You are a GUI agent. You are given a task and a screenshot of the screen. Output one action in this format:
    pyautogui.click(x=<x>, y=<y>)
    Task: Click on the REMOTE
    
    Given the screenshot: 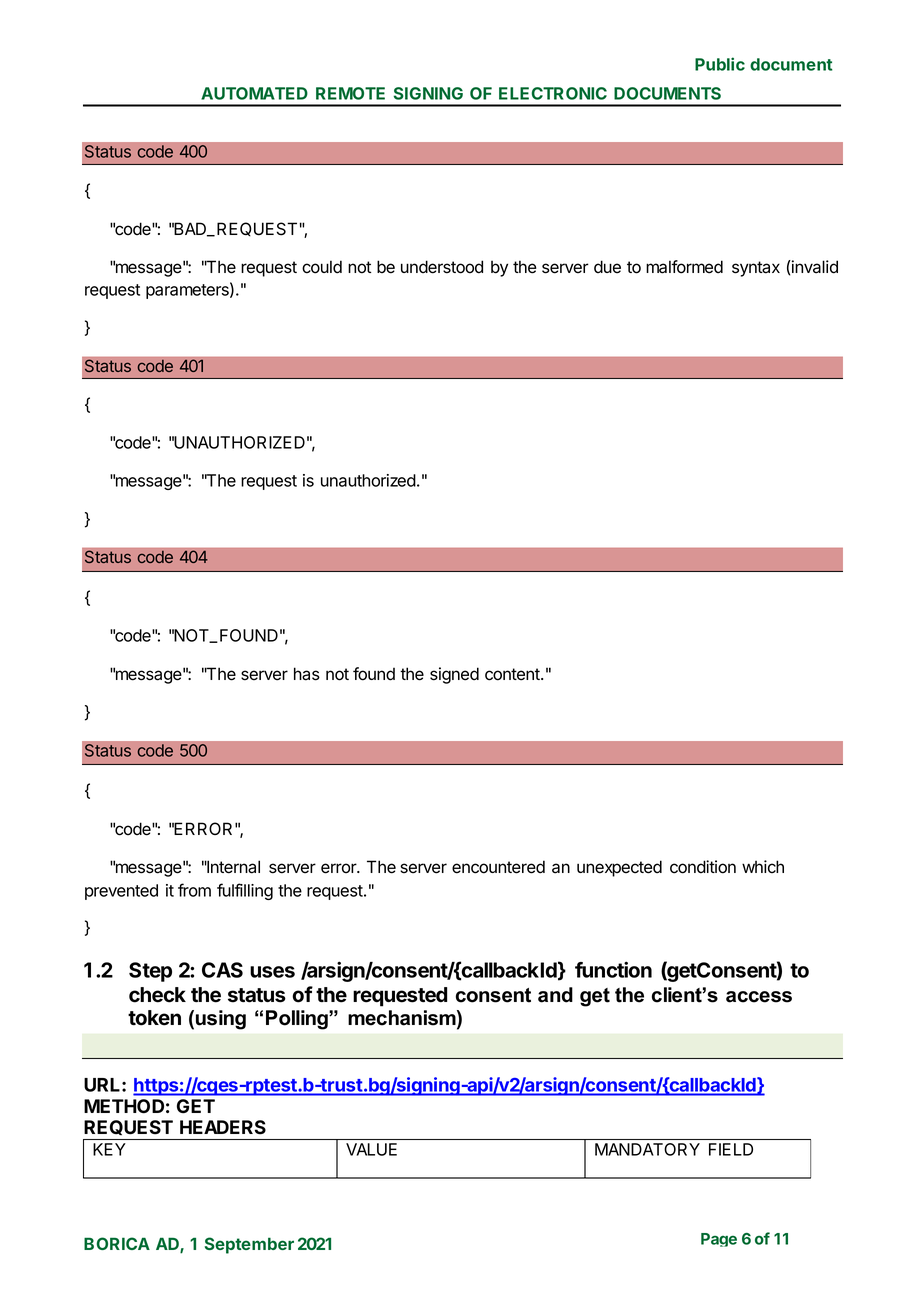 What is the action you would take?
    pyautogui.click(x=350, y=93)
